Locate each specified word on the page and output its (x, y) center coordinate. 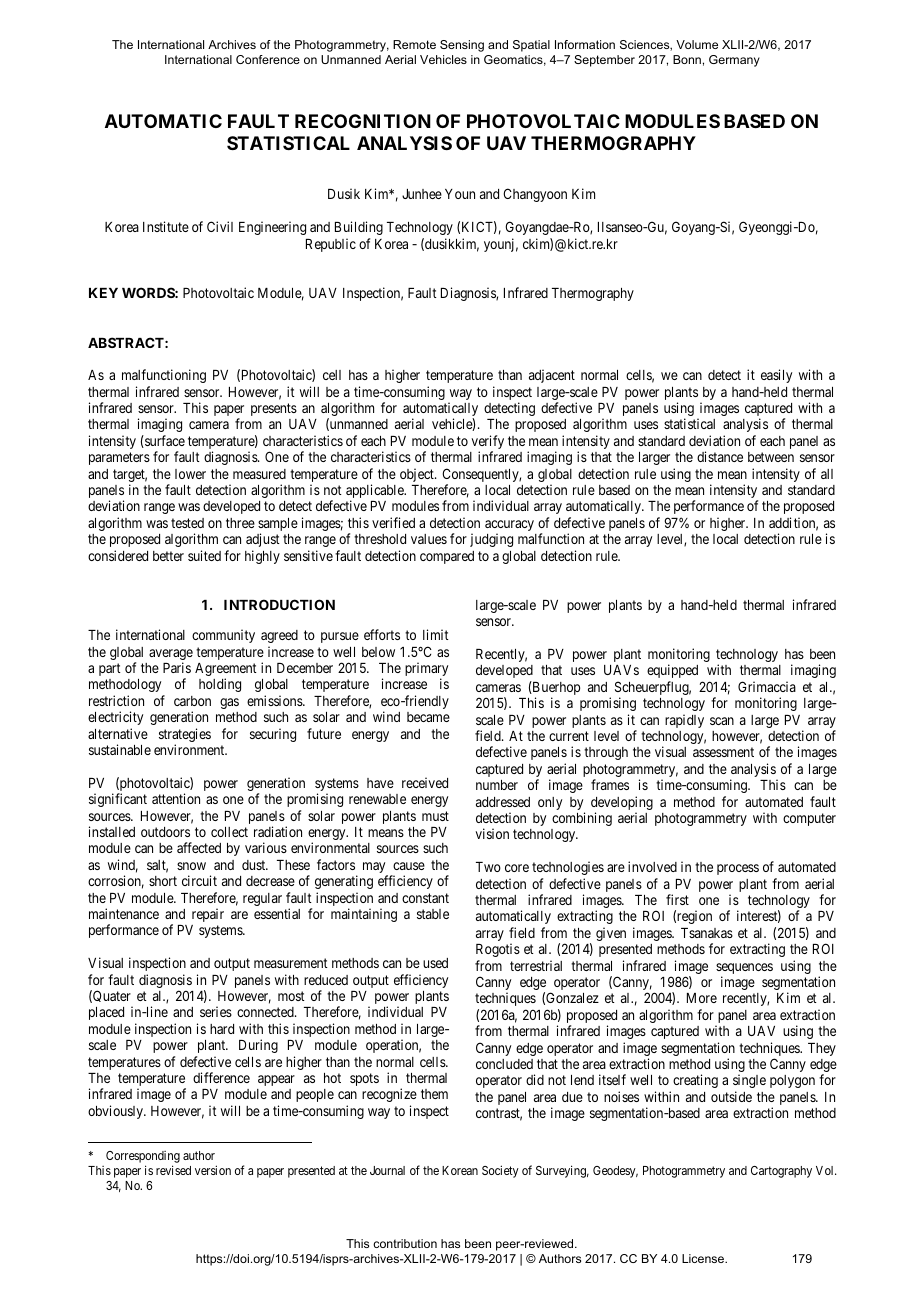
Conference (268, 59)
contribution (405, 1243)
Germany (734, 61)
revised (173, 1170)
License (704, 1258)
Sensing (462, 46)
